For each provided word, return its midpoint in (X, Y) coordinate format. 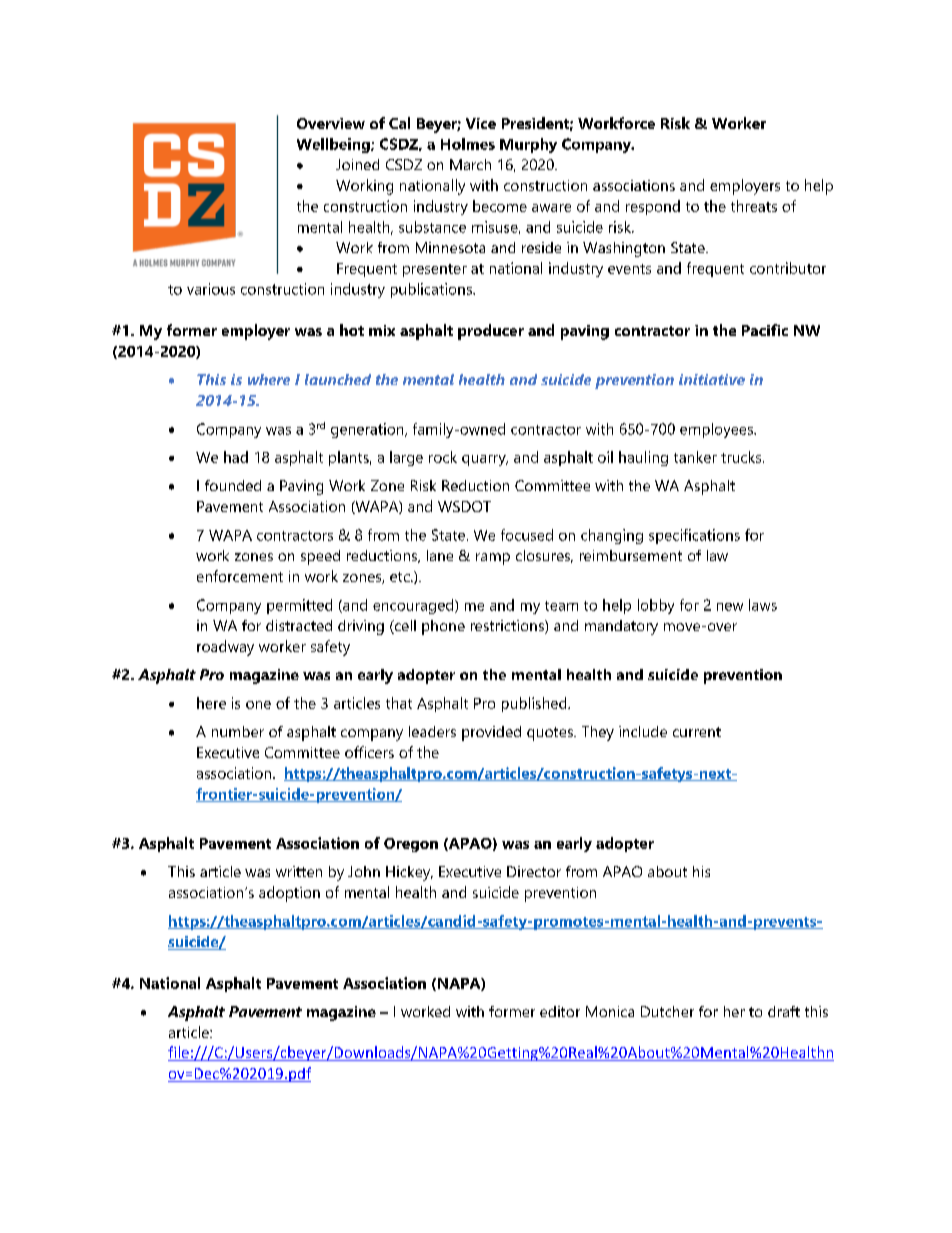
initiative (712, 379)
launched (338, 379)
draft (784, 1011)
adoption (289, 894)
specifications (694, 536)
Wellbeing (334, 145)
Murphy (528, 145)
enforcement (240, 576)
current (697, 732)
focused (527, 535)
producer (491, 332)
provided (491, 733)
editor (560, 1011)
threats (754, 206)
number (238, 731)
